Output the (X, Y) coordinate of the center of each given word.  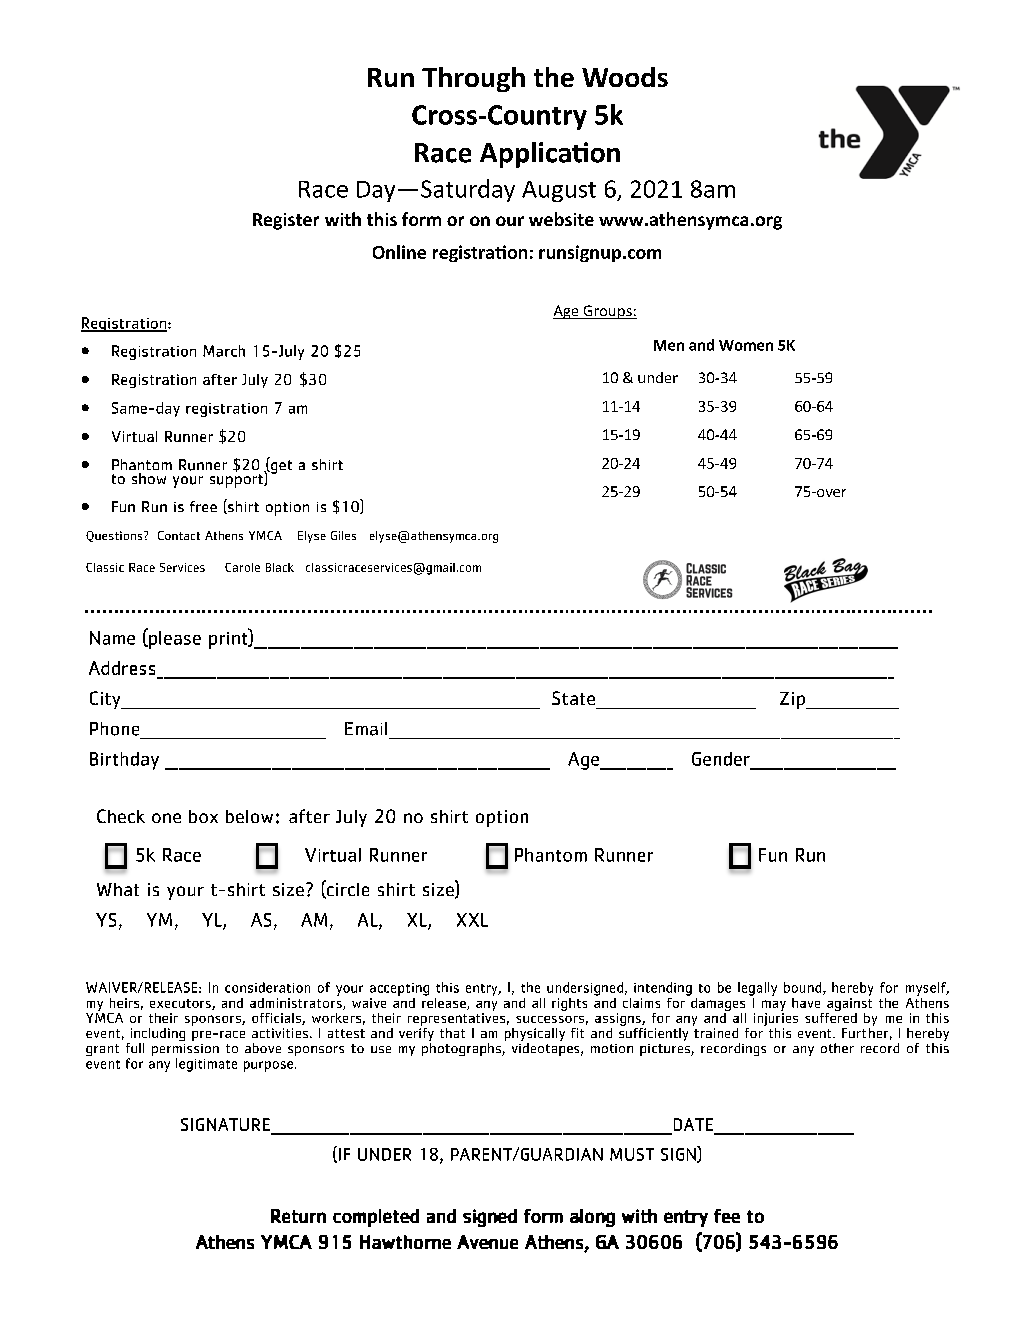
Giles (343, 535)
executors (181, 1004)
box (203, 816)
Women (746, 345)
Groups (607, 312)
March (224, 351)
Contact (179, 535)
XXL (472, 920)
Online (399, 252)
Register (286, 221)
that (452, 1033)
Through (473, 79)
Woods (625, 77)
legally (757, 989)
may (774, 1005)
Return (298, 1216)
